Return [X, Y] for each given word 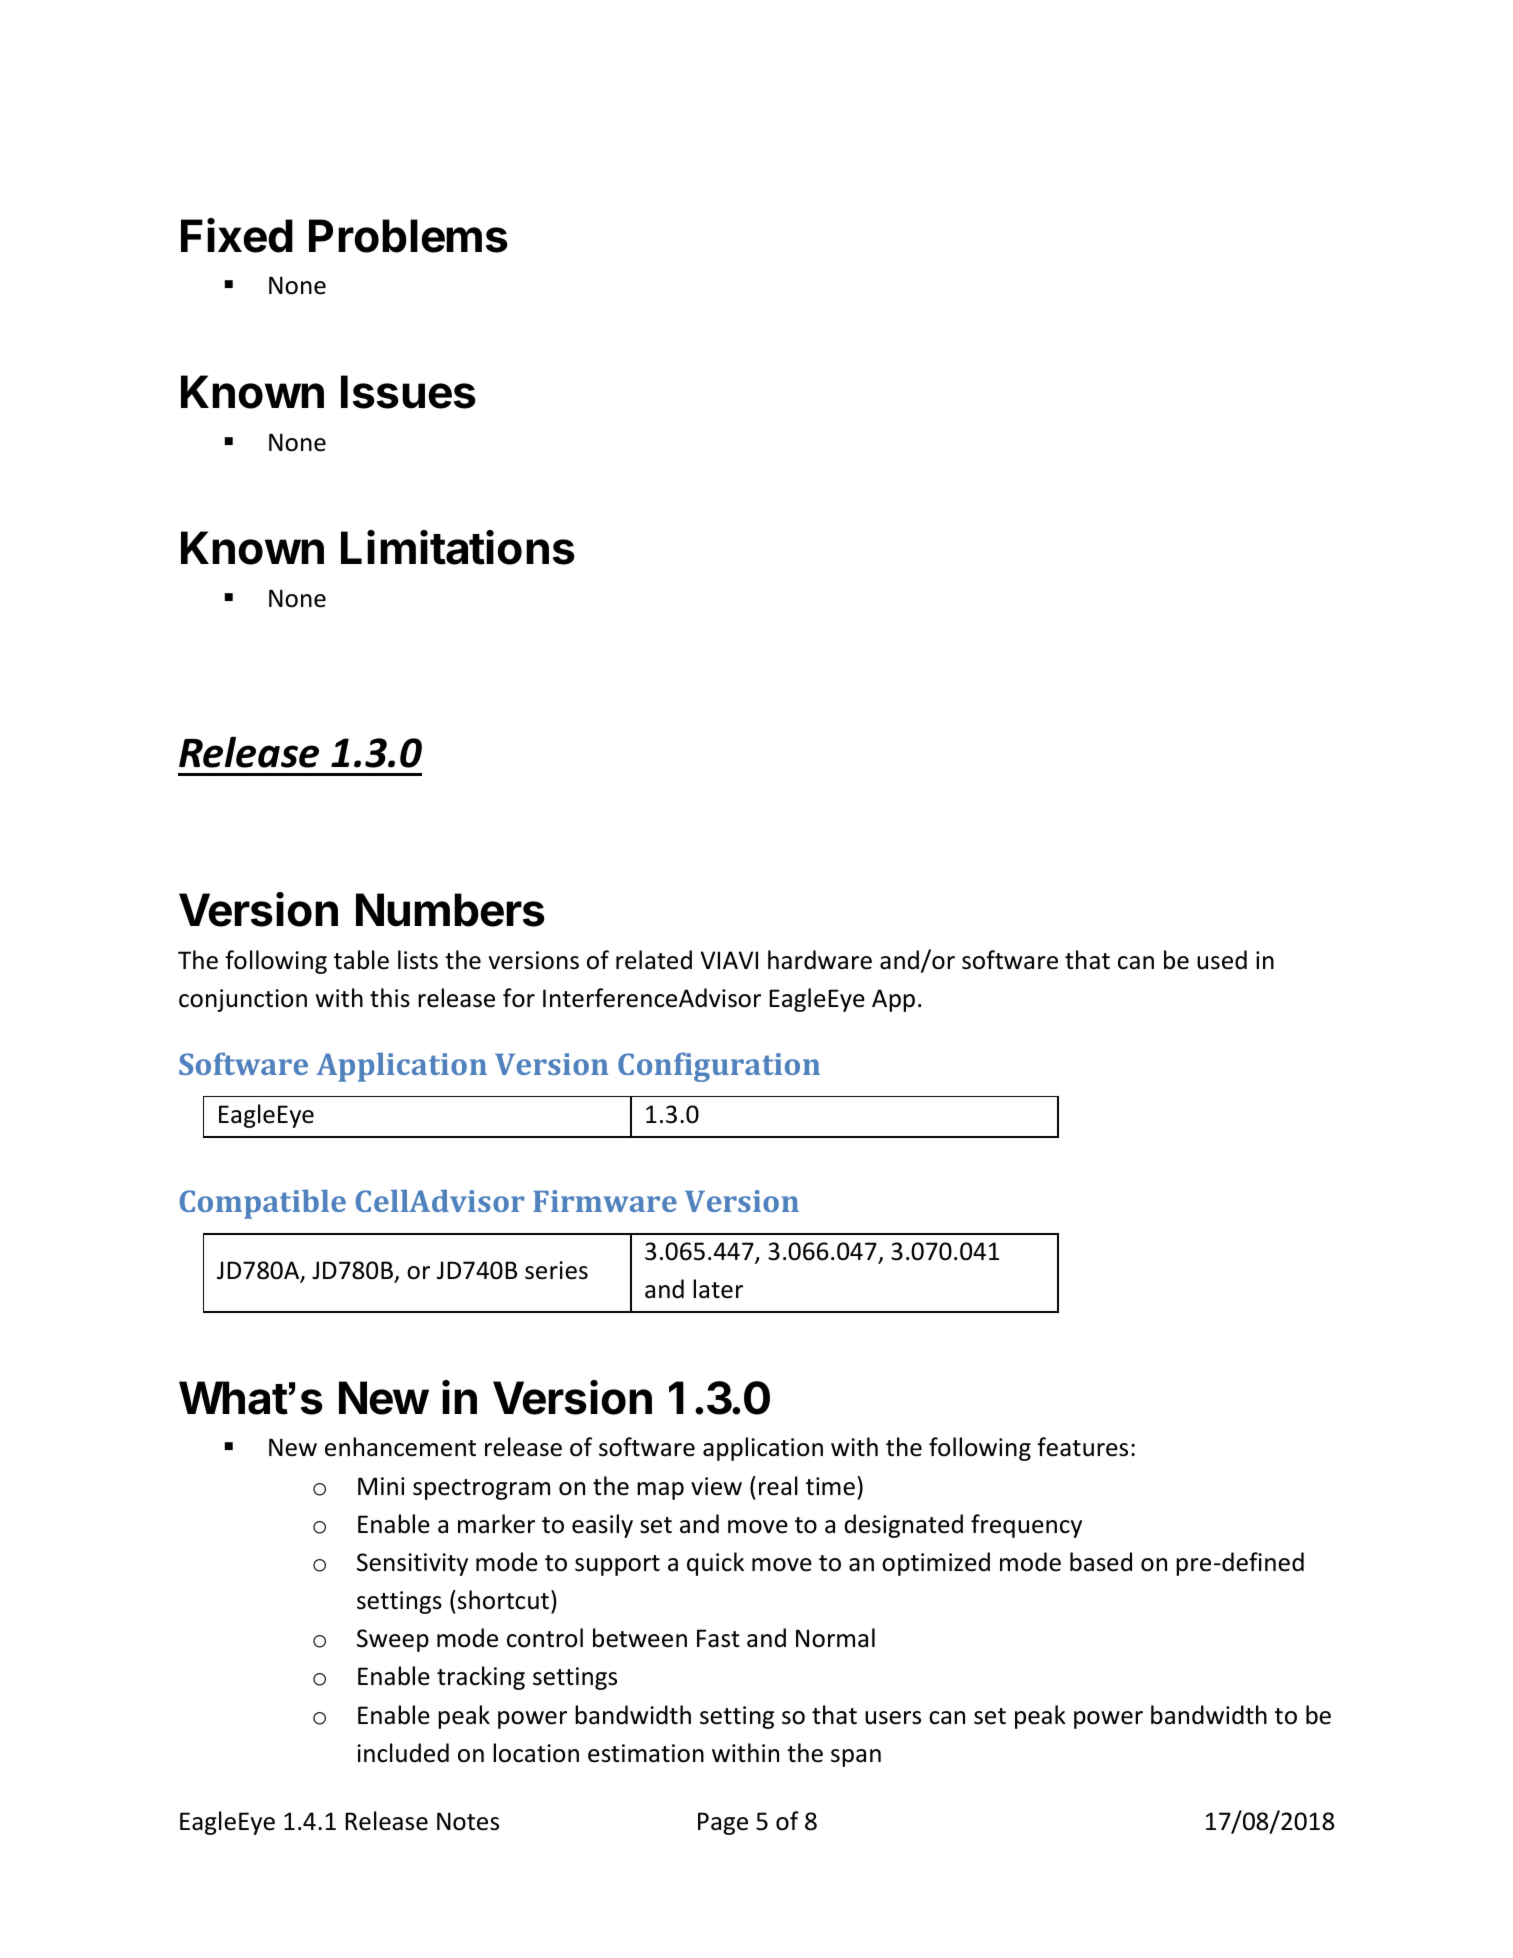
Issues [408, 392]
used [1222, 960]
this [390, 998]
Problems [408, 236]
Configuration [719, 1067]
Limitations [458, 547]
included [403, 1753]
